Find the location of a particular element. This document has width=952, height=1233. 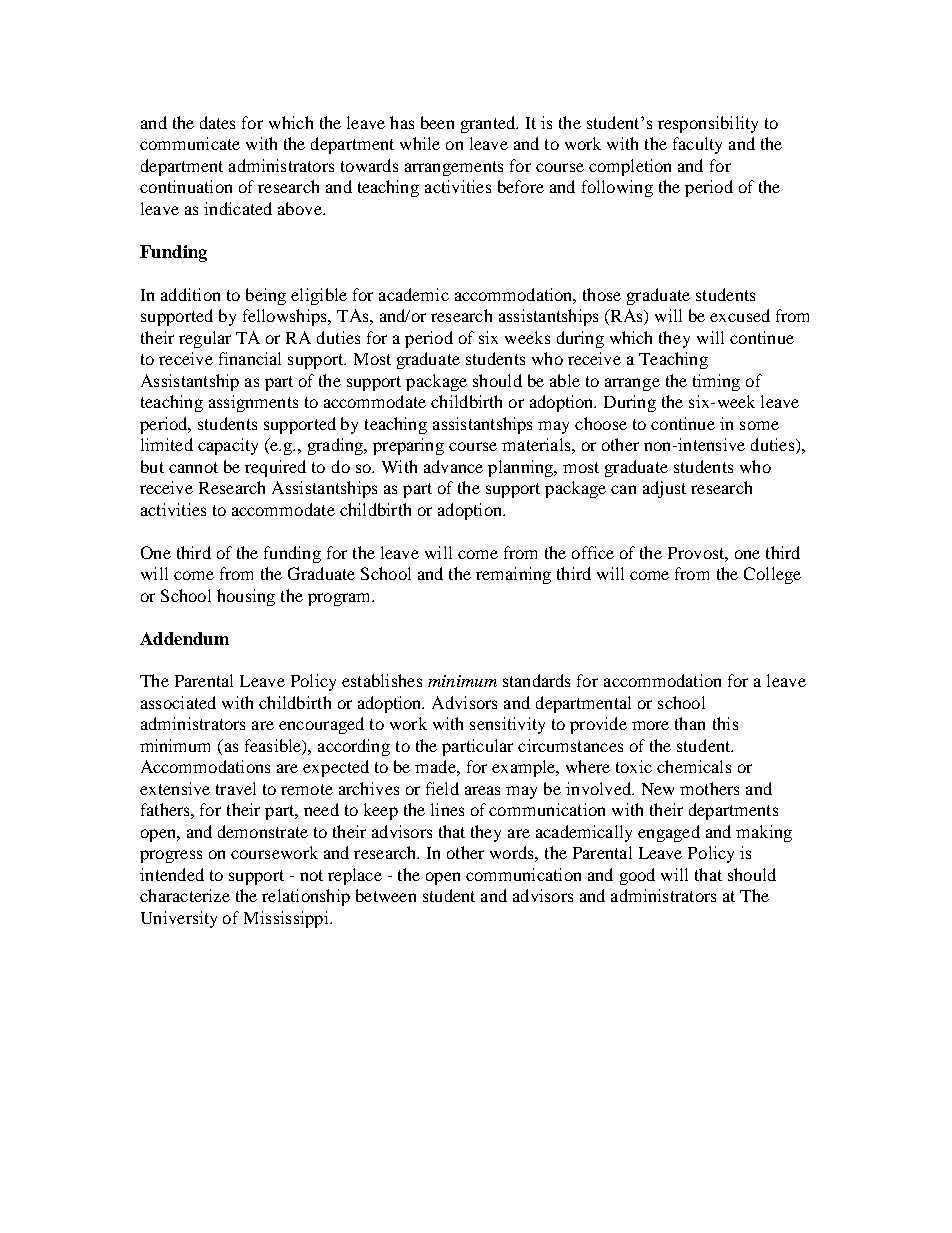

between is located at coordinates (386, 895).
